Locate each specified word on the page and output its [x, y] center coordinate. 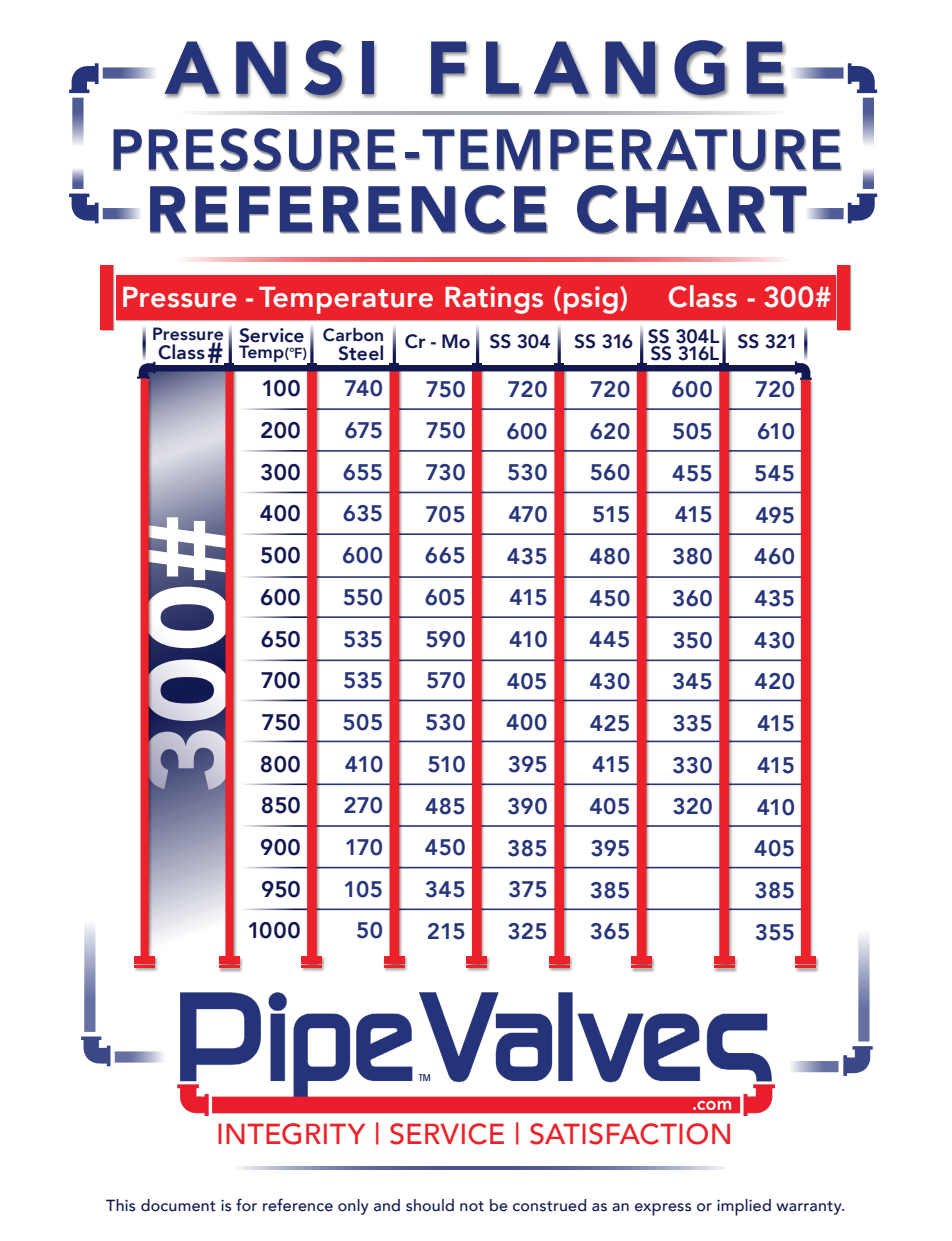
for [246, 1205]
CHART [692, 210]
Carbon [353, 335]
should [430, 1205]
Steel [360, 353]
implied [744, 1207]
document [178, 1205]
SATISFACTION [630, 1134]
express [663, 1209]
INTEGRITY [291, 1134]
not [472, 1206]
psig [591, 300]
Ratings [494, 300]
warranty [810, 1208]
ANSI [269, 68]
